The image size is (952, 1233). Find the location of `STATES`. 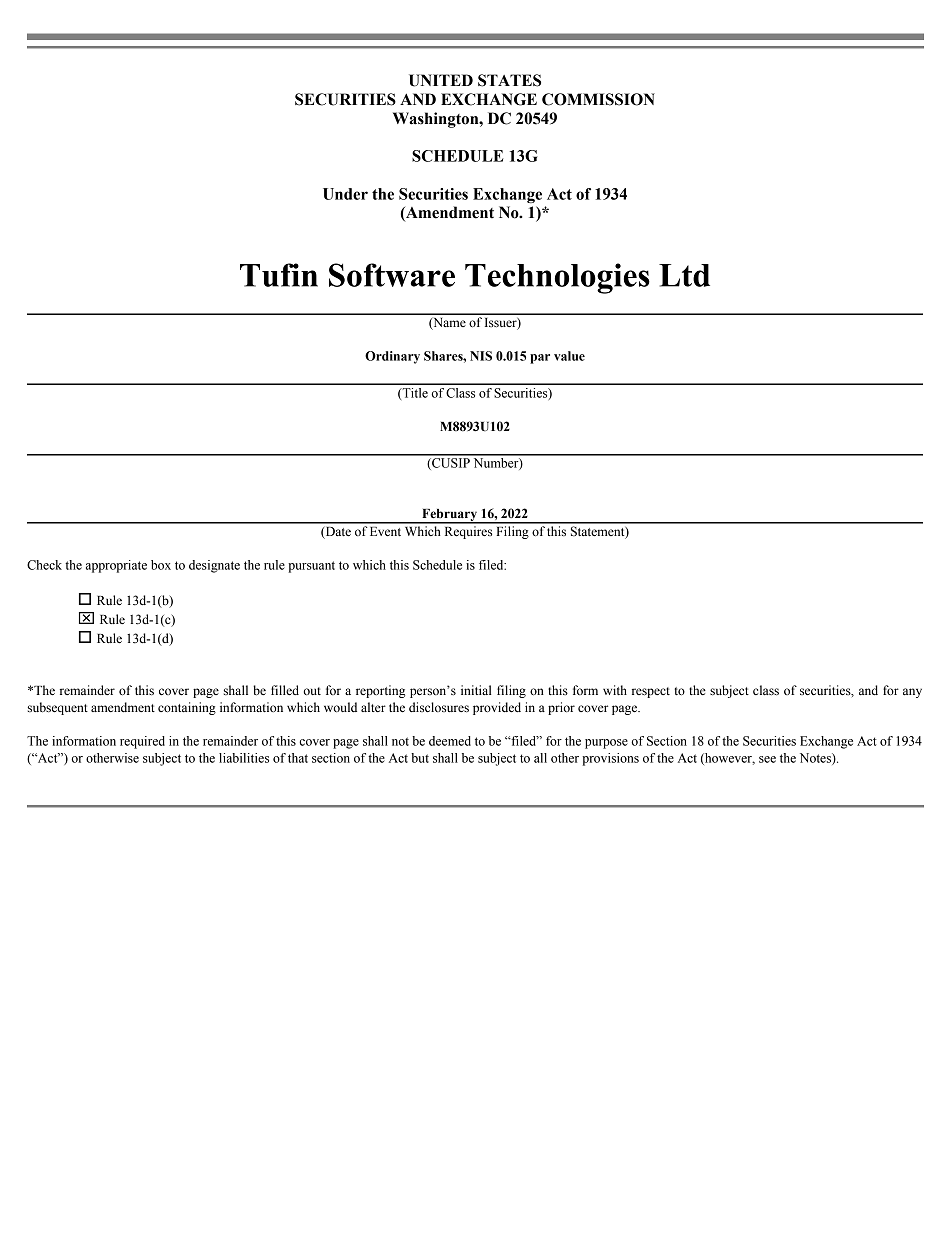

STATES is located at coordinates (509, 80).
